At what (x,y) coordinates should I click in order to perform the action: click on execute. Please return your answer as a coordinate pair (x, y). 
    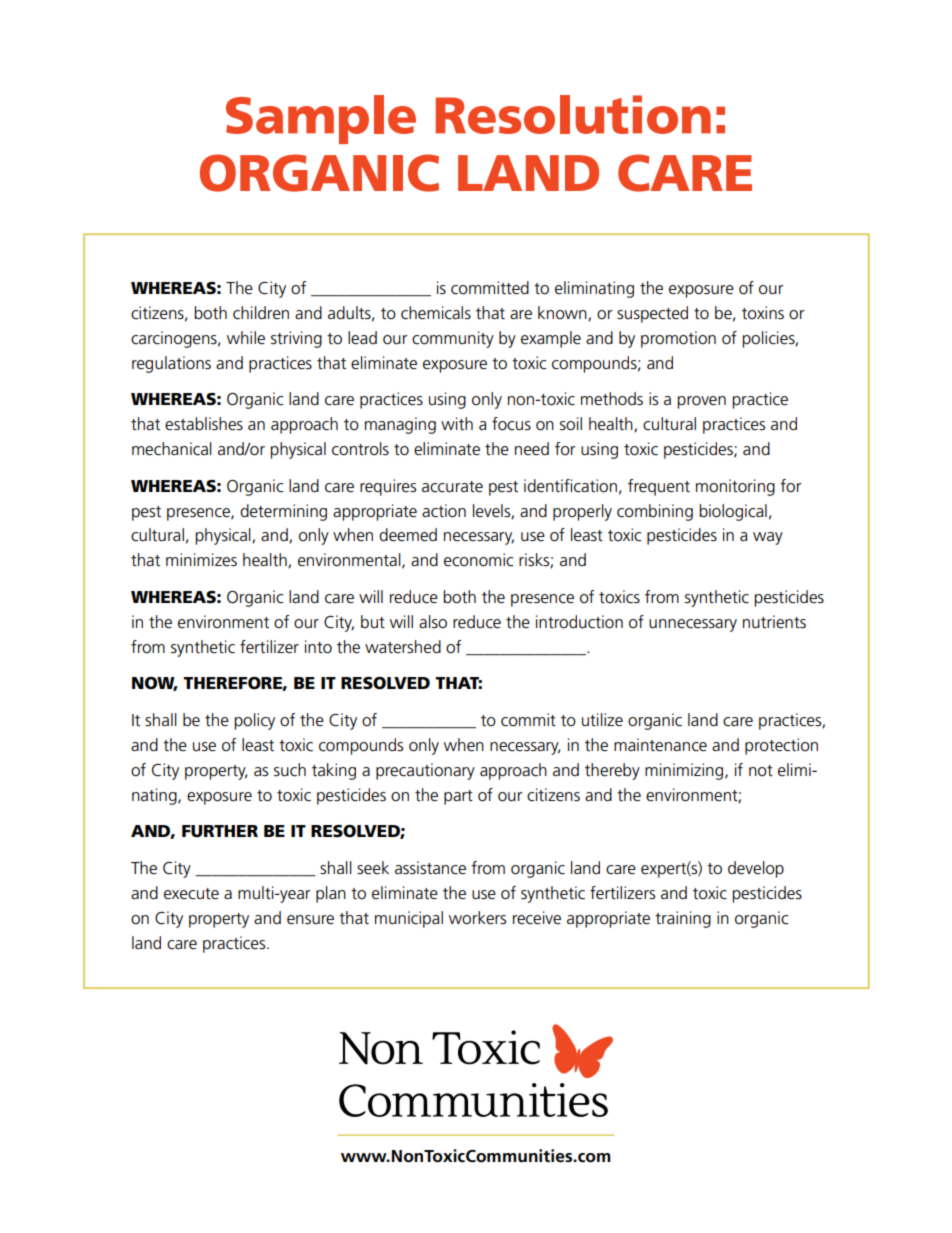
    Looking at the image, I should click on (191, 894).
